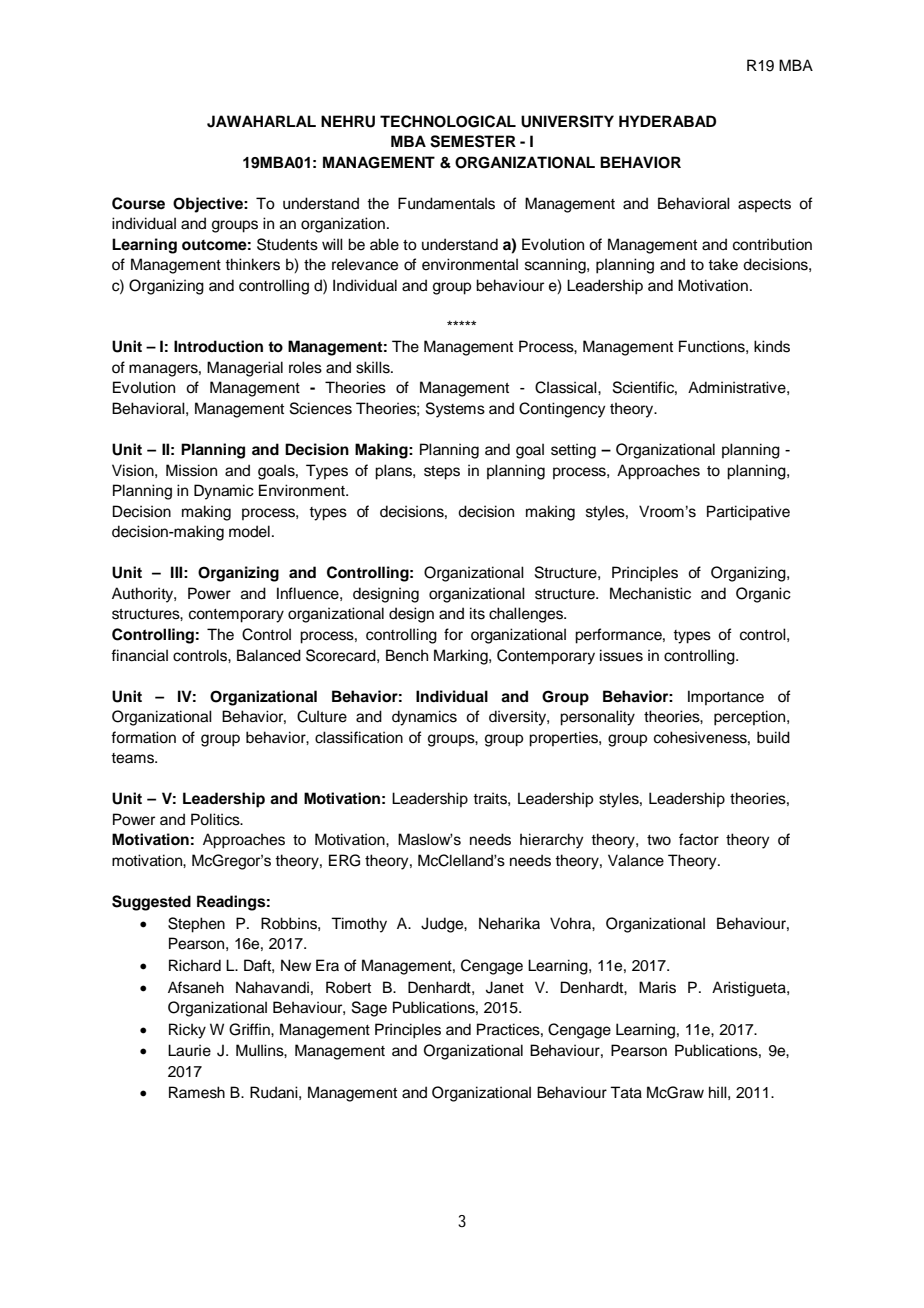 The height and width of the page is (1308, 924). Describe the element at coordinates (261, 121) in the page. I see `JAWAHARLAL` at that location.
